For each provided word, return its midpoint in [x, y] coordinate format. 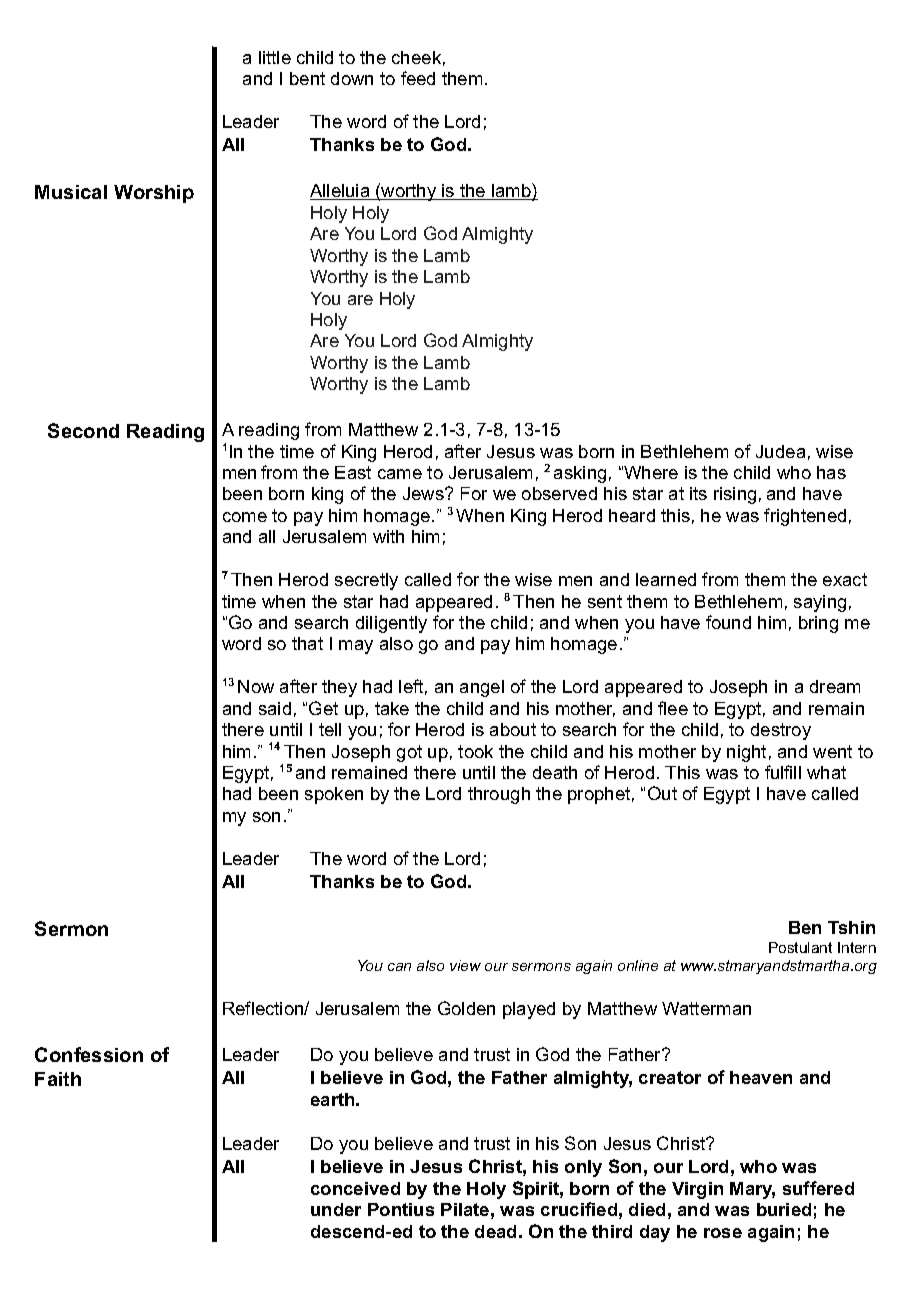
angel [482, 688]
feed [418, 78]
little [275, 57]
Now [256, 686]
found [728, 622]
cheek [416, 57]
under [336, 1209]
